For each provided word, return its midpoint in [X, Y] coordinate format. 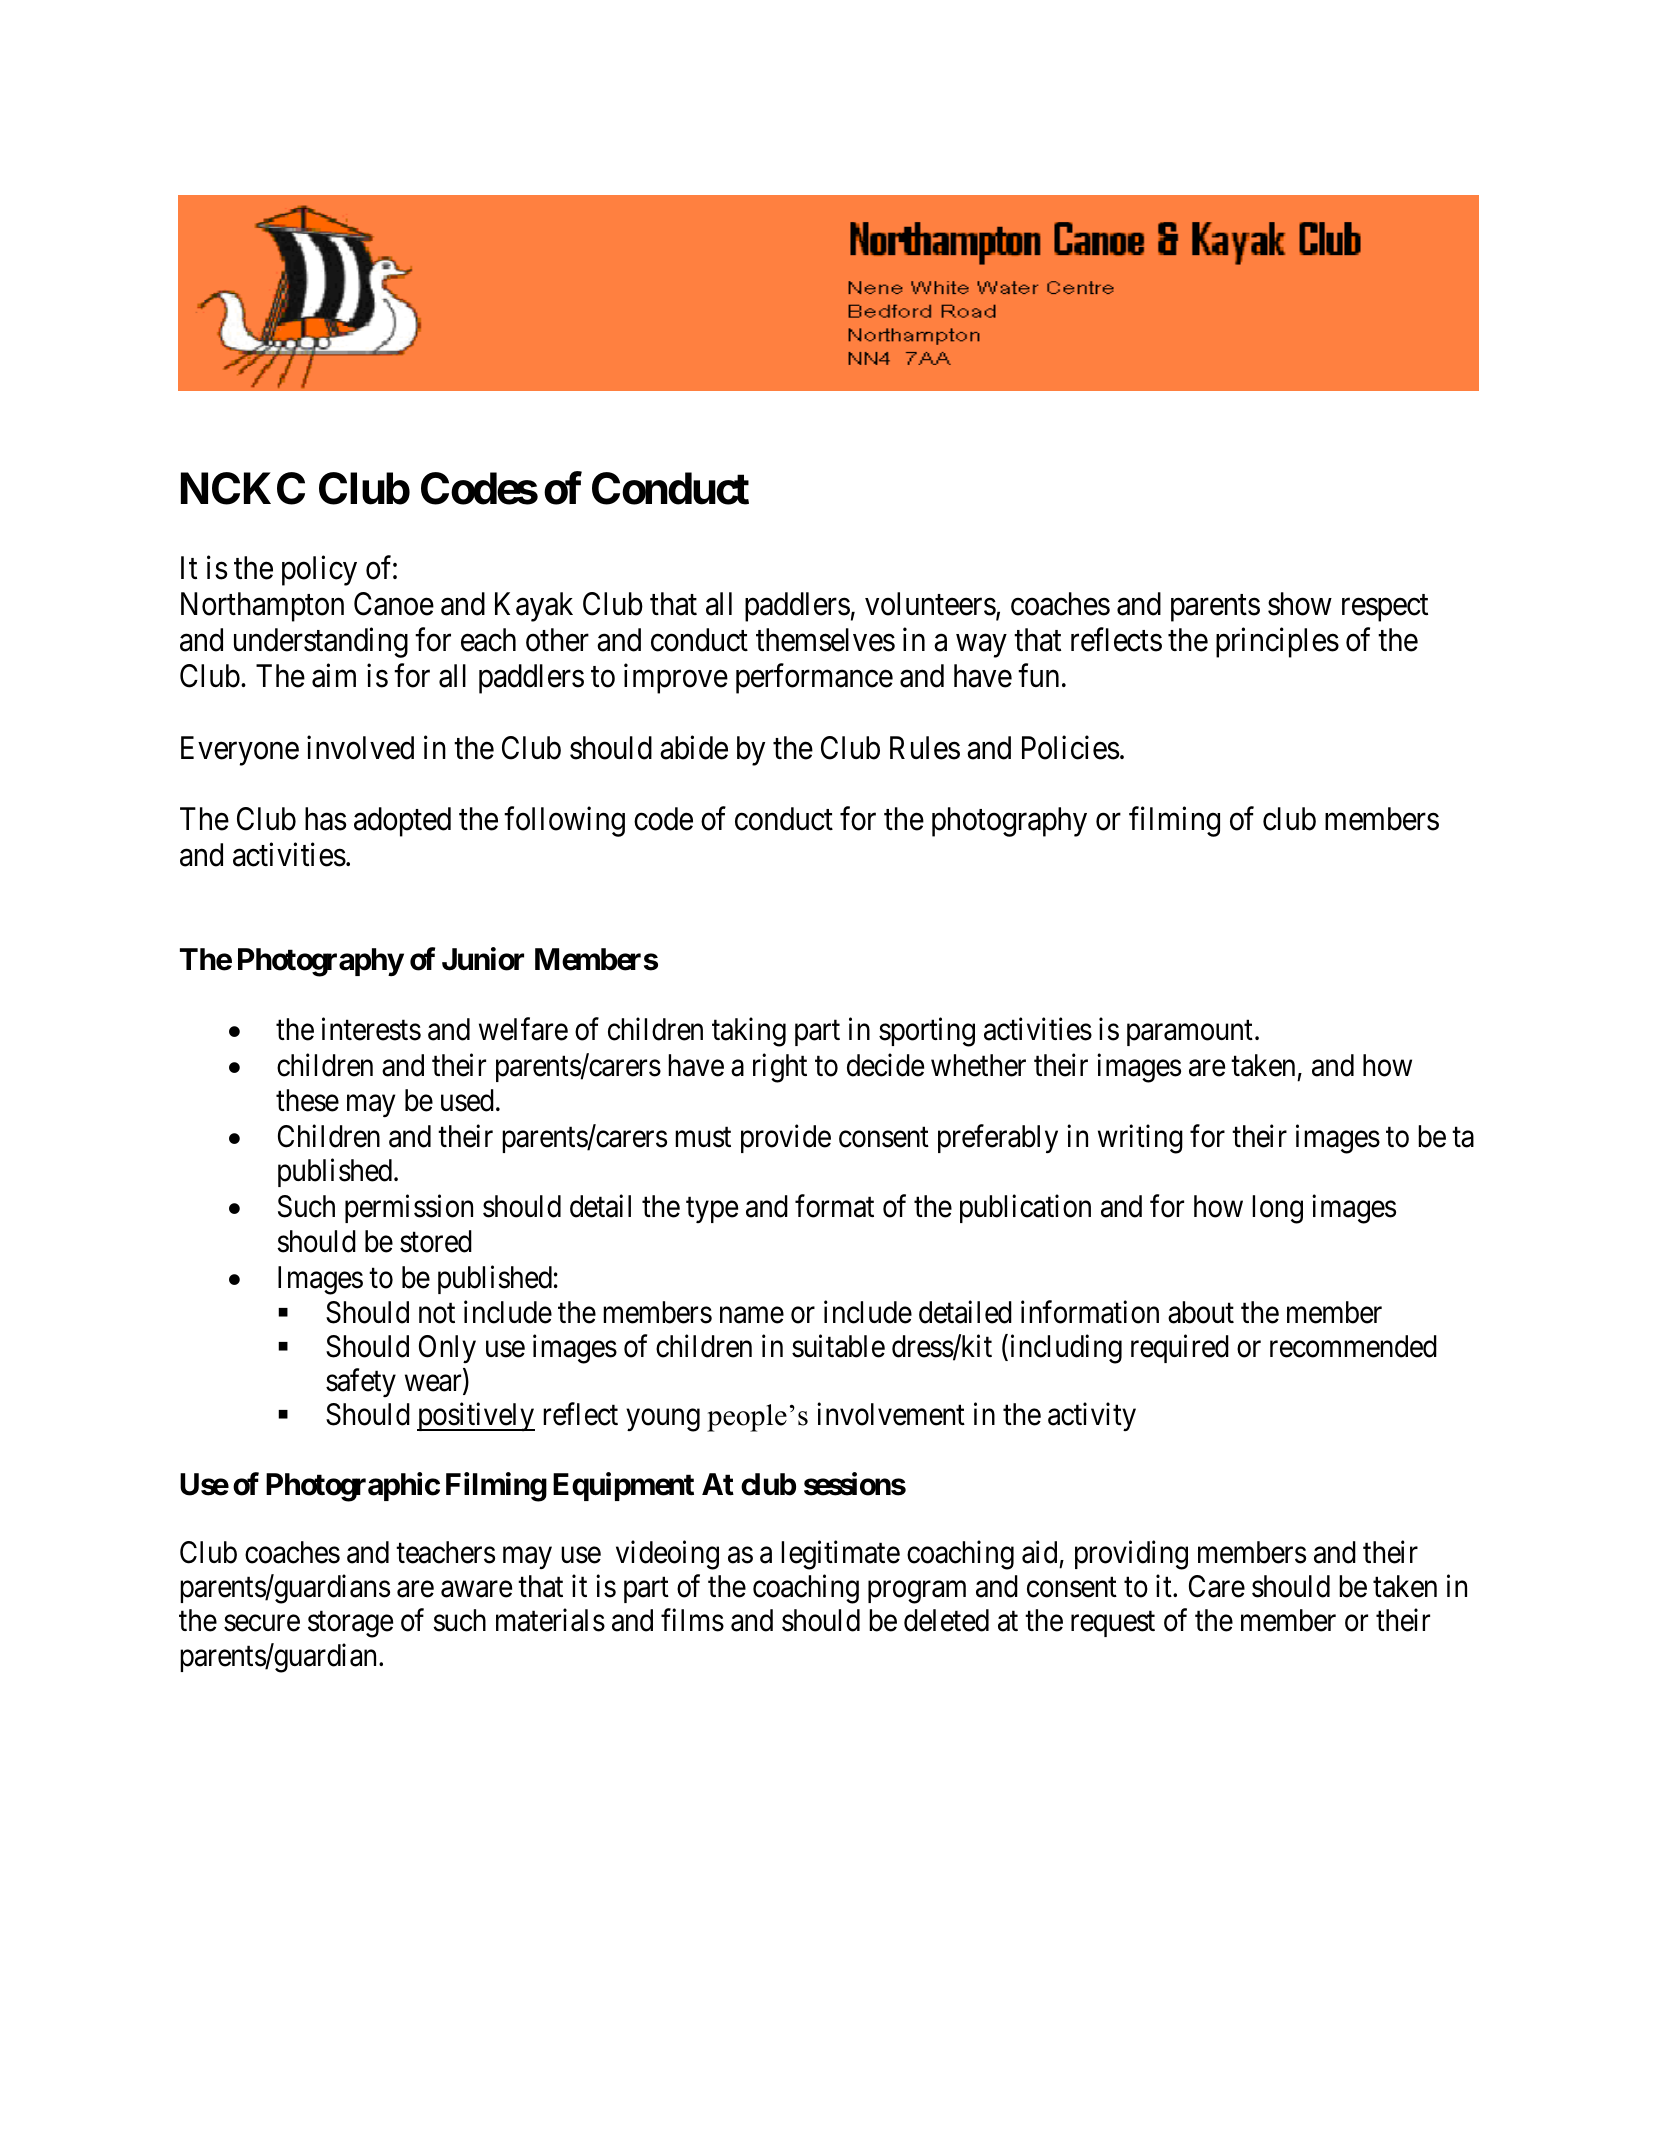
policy [319, 571]
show [1300, 604]
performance [814, 679]
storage [350, 1625]
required [1180, 1348]
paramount [1190, 1033]
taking [749, 1032]
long [1277, 1209]
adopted [402, 822]
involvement [891, 1414]
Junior [483, 959]
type [712, 1210]
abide [694, 747]
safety [361, 1383]
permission [409, 1209]
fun [1038, 675]
